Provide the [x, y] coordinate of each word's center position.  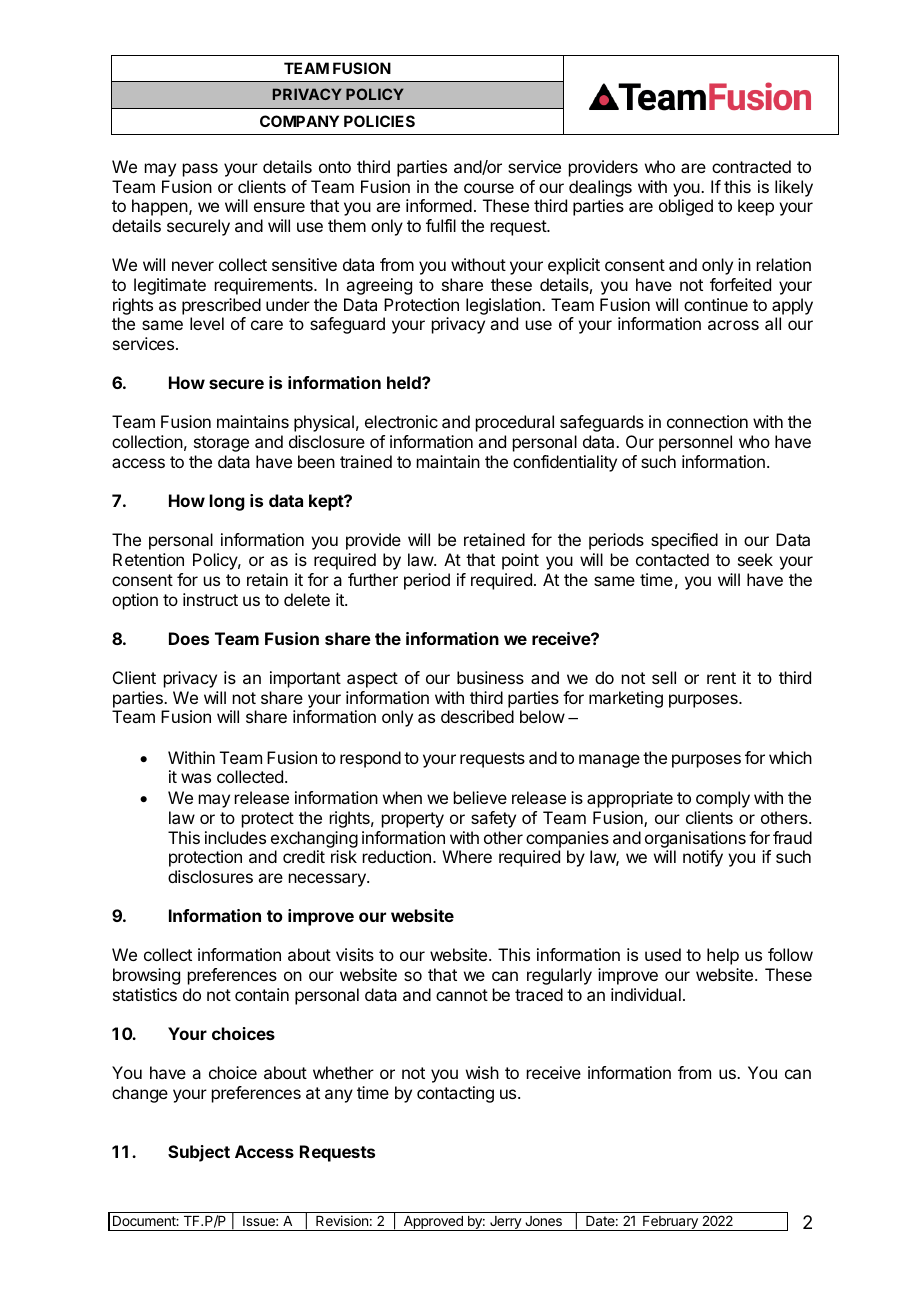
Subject [199, 1153]
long [227, 502]
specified [684, 541]
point [520, 561]
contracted [751, 166]
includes [235, 837]
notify [703, 858]
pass [200, 170]
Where [467, 856]
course [489, 188]
